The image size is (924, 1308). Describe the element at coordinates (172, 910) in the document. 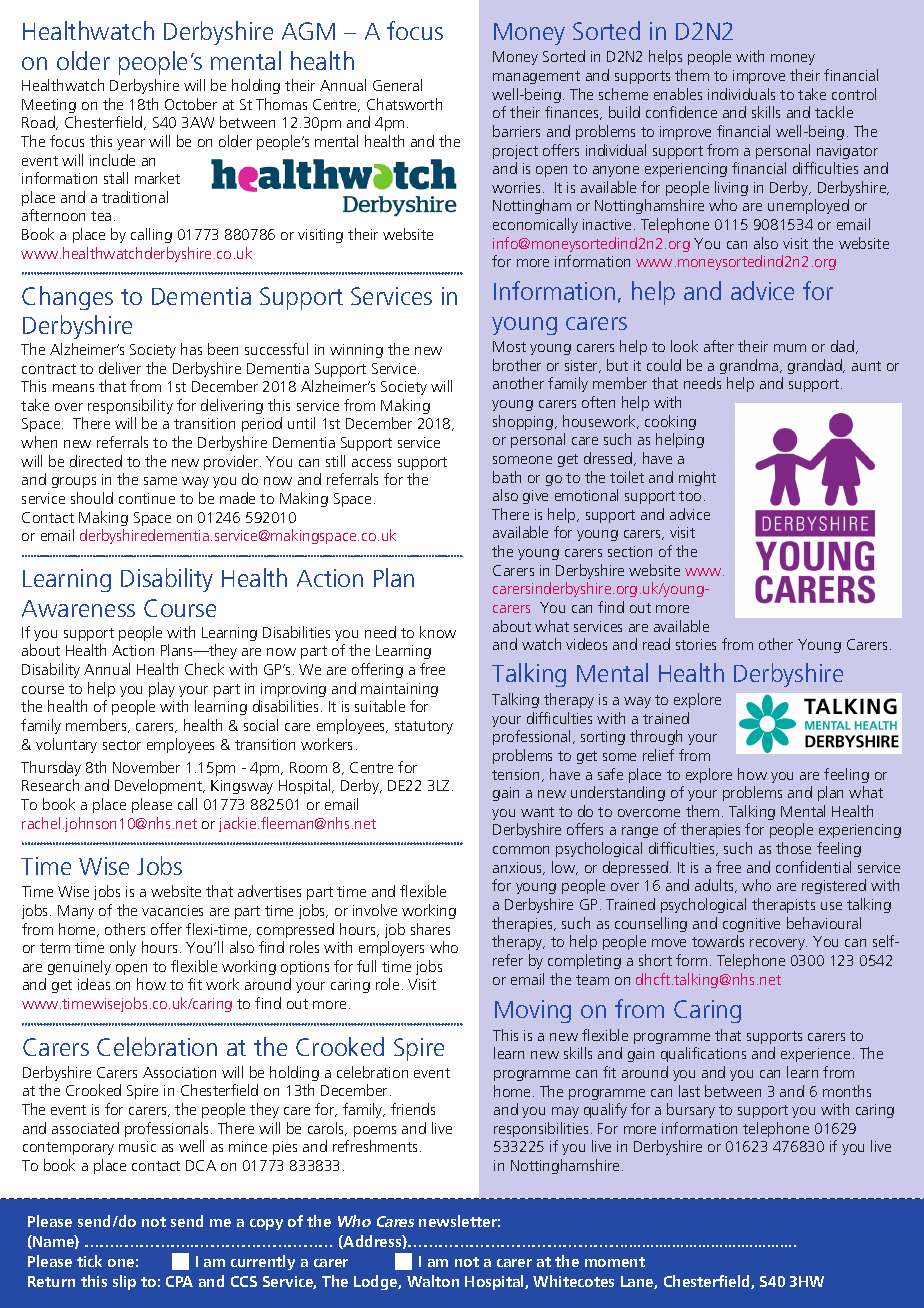

I see `vacancies` at that location.
